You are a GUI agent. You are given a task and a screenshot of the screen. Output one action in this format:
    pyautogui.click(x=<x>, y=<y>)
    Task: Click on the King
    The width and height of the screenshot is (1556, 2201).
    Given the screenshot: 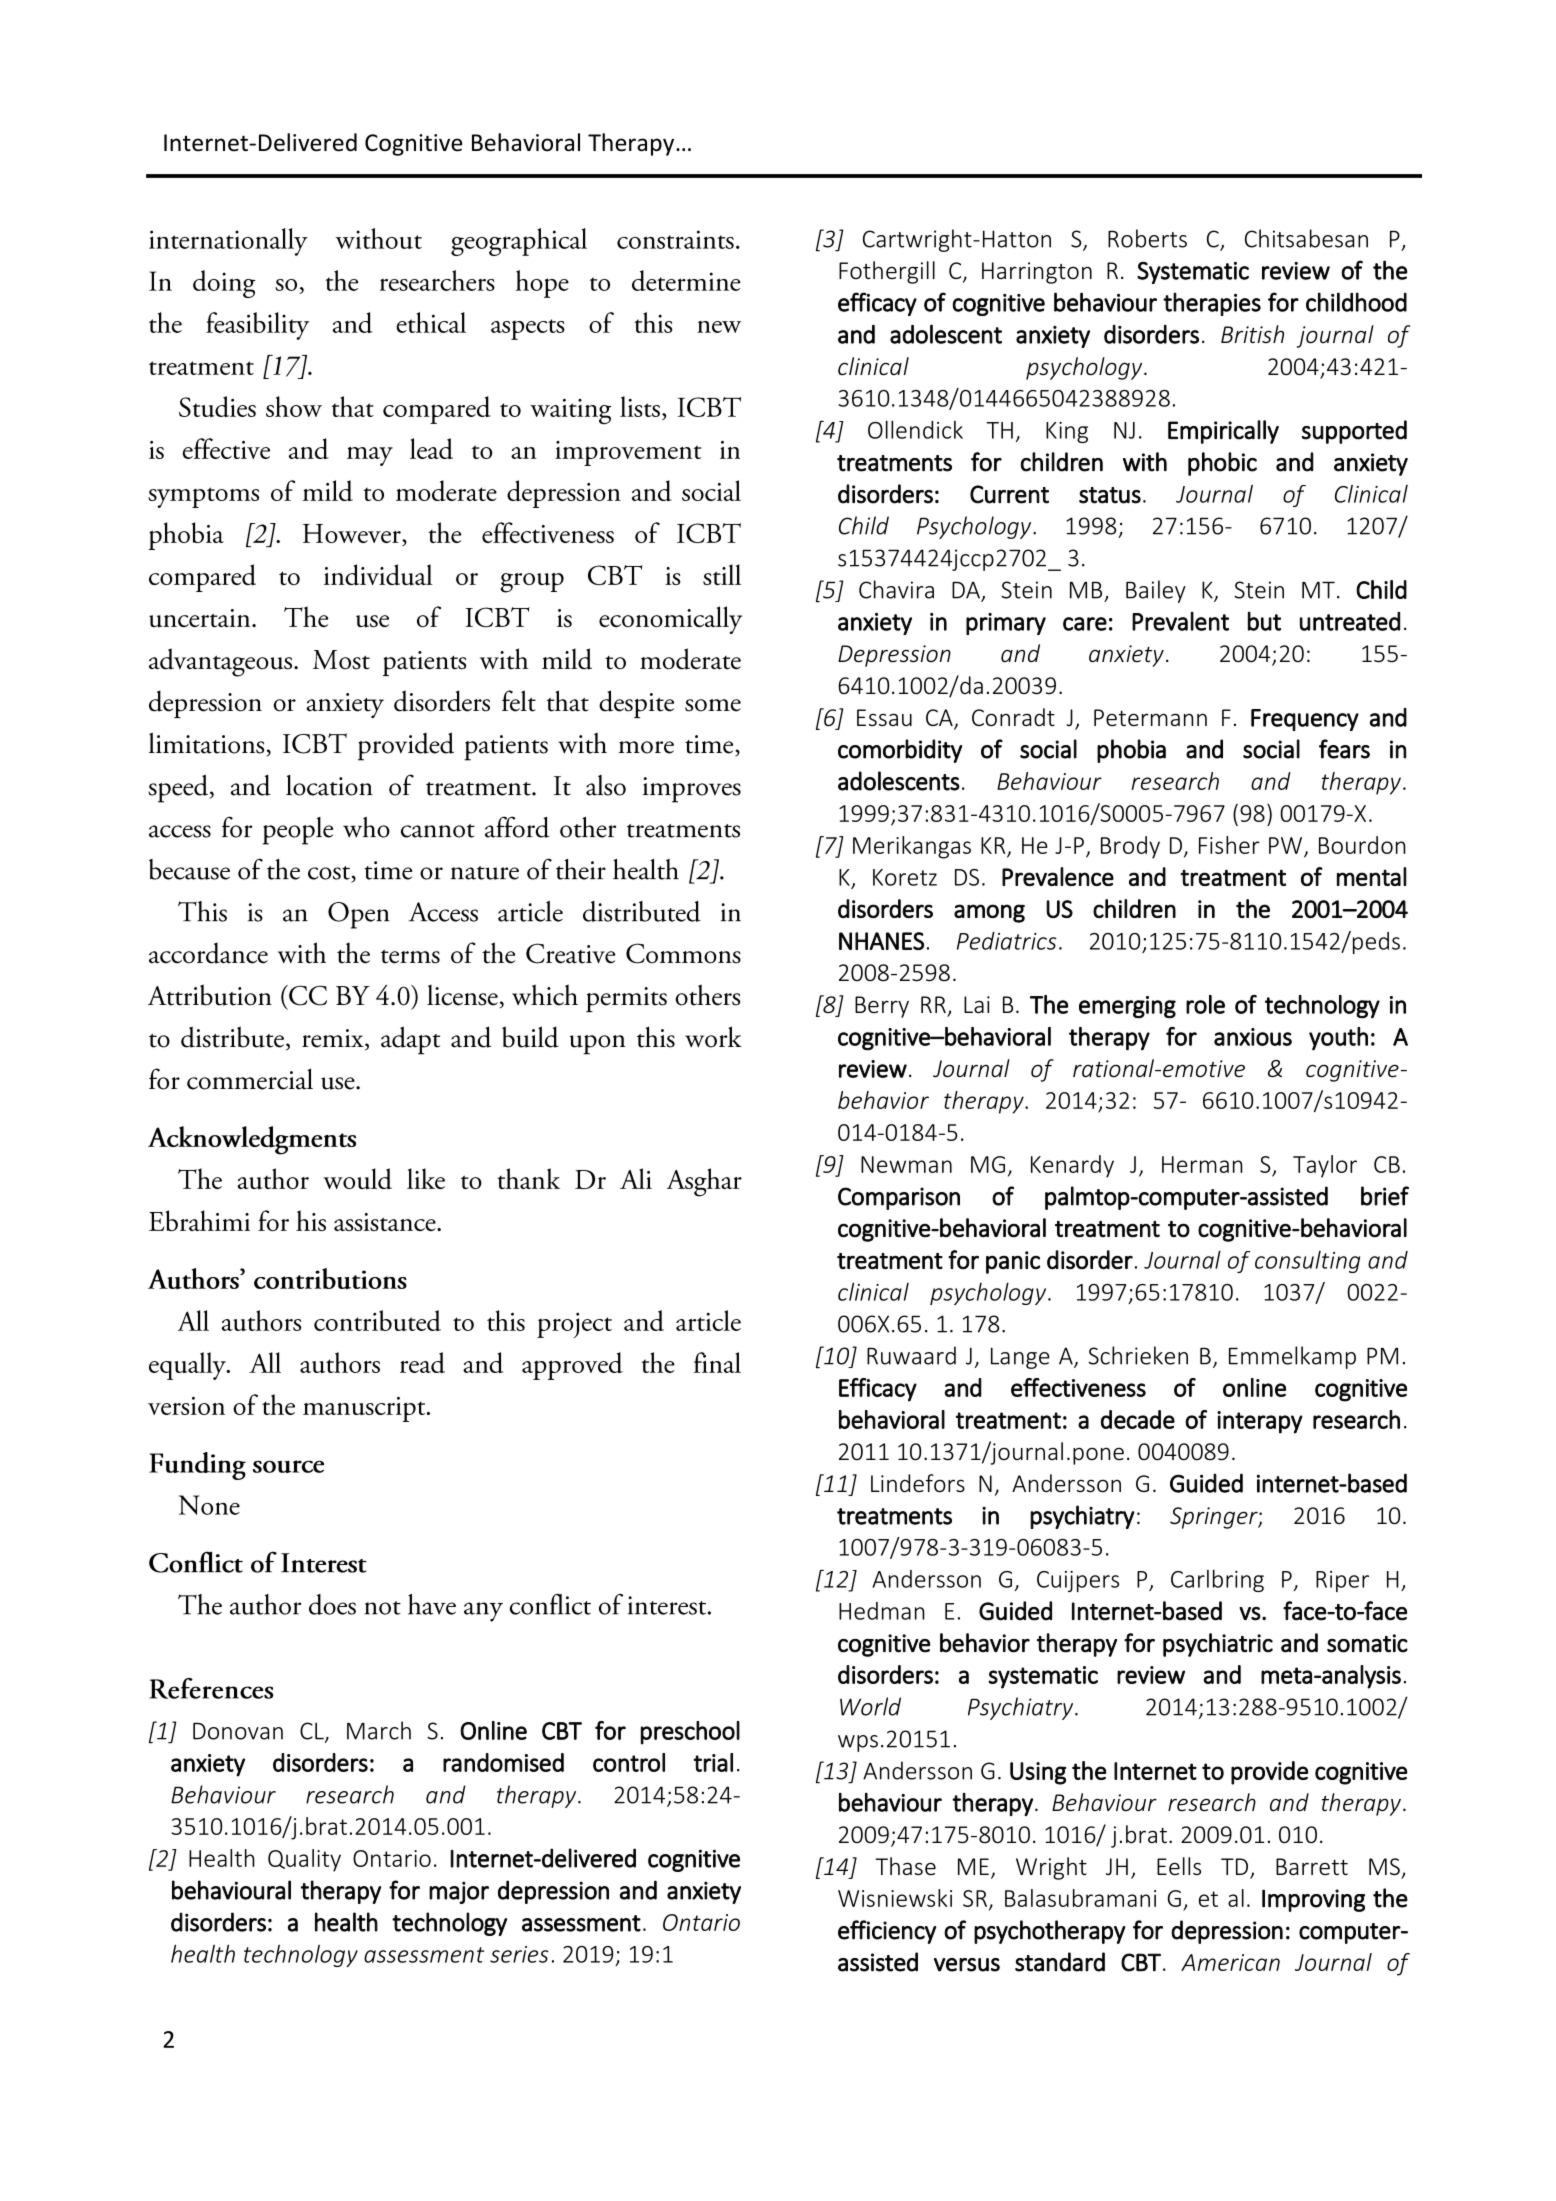 What is the action you would take?
    pyautogui.click(x=1067, y=432)
